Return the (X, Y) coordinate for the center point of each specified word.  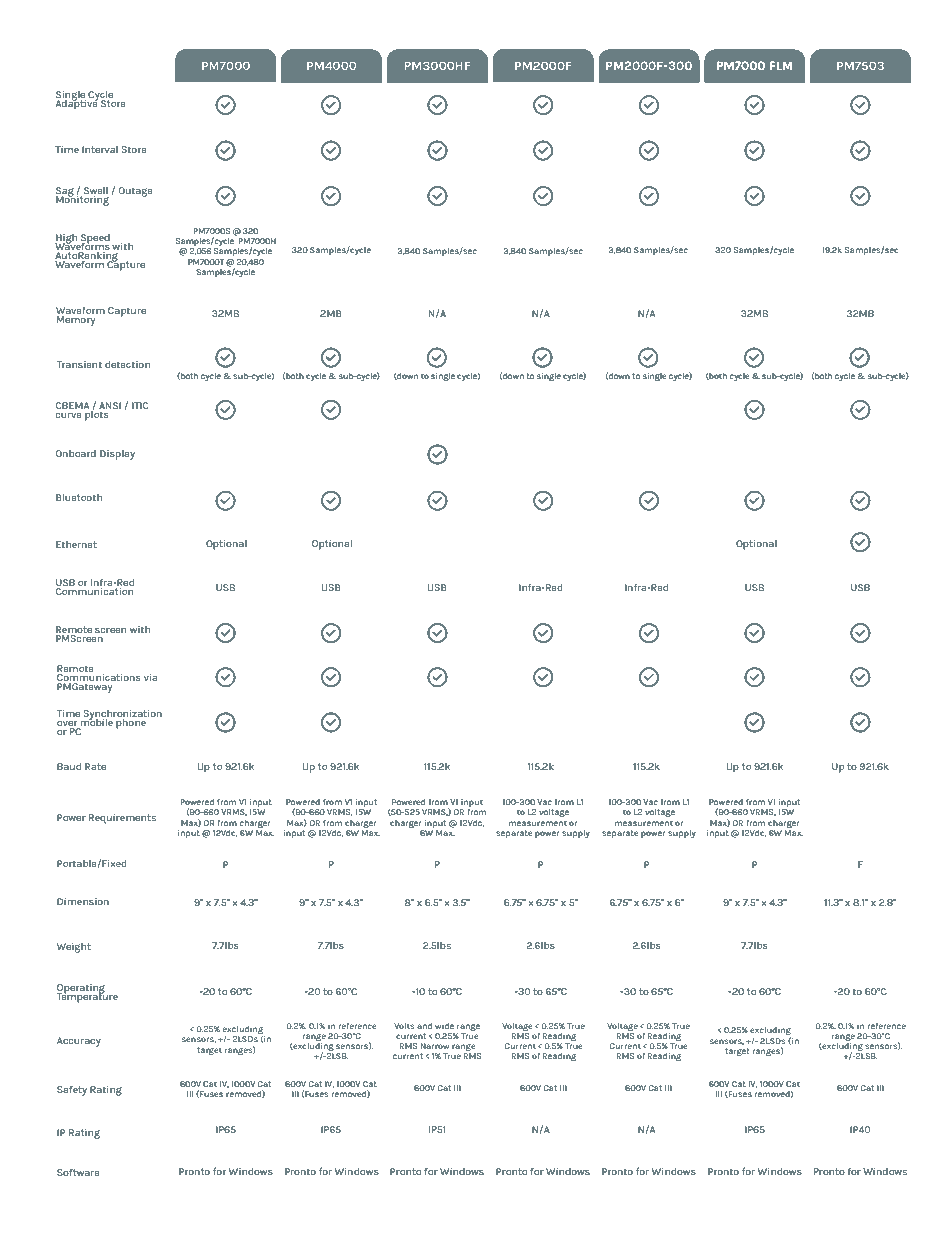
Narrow (435, 1046)
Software (78, 1172)
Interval (100, 149)
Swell (96, 190)
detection (127, 364)
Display (117, 455)
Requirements (122, 819)
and (424, 1026)
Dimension (83, 901)
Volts (404, 1026)
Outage (135, 192)
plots (97, 415)
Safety (72, 1090)
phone (131, 722)
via (150, 677)
